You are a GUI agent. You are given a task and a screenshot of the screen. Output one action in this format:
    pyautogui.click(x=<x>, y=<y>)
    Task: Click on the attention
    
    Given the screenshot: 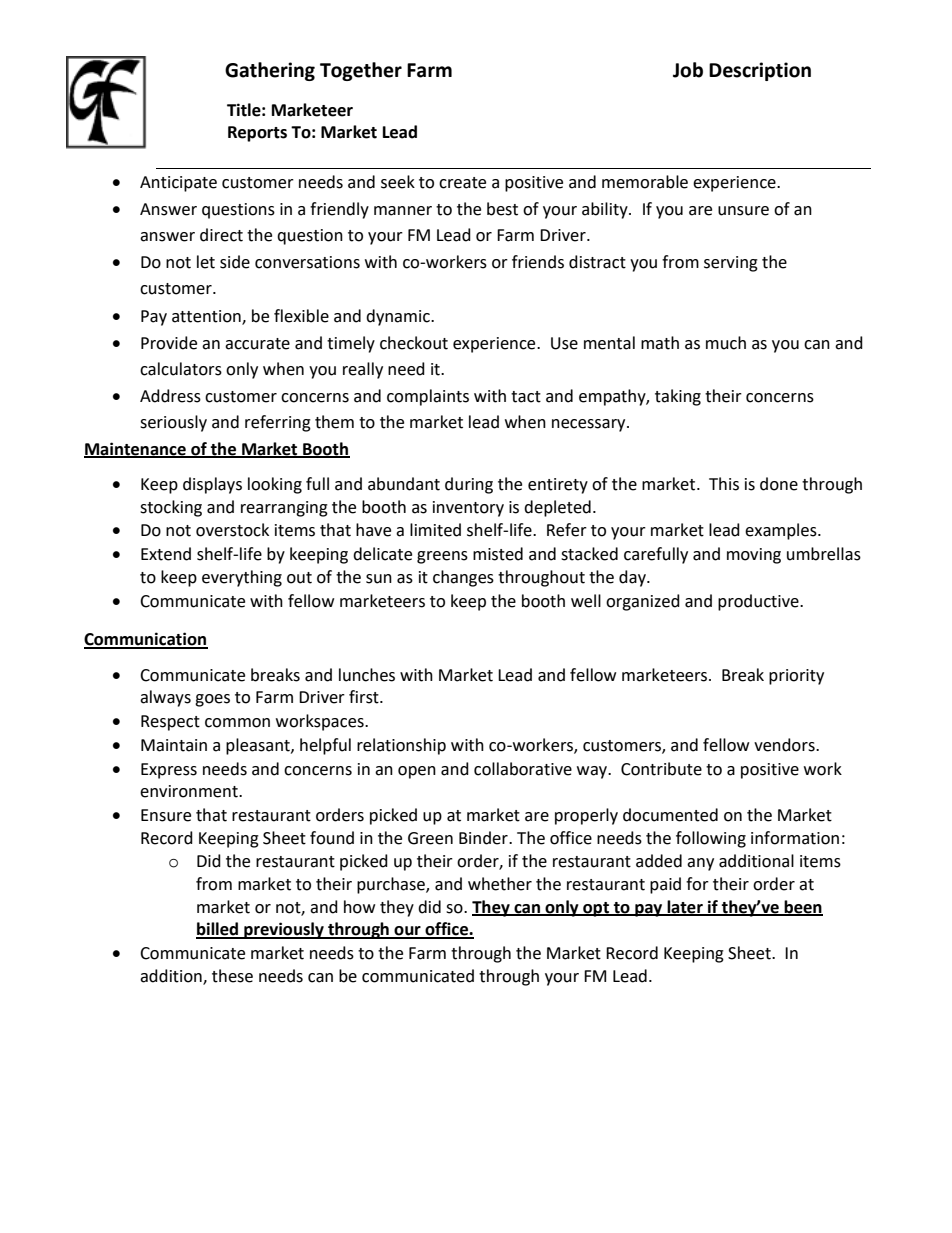 What is the action you would take?
    pyautogui.click(x=207, y=317)
